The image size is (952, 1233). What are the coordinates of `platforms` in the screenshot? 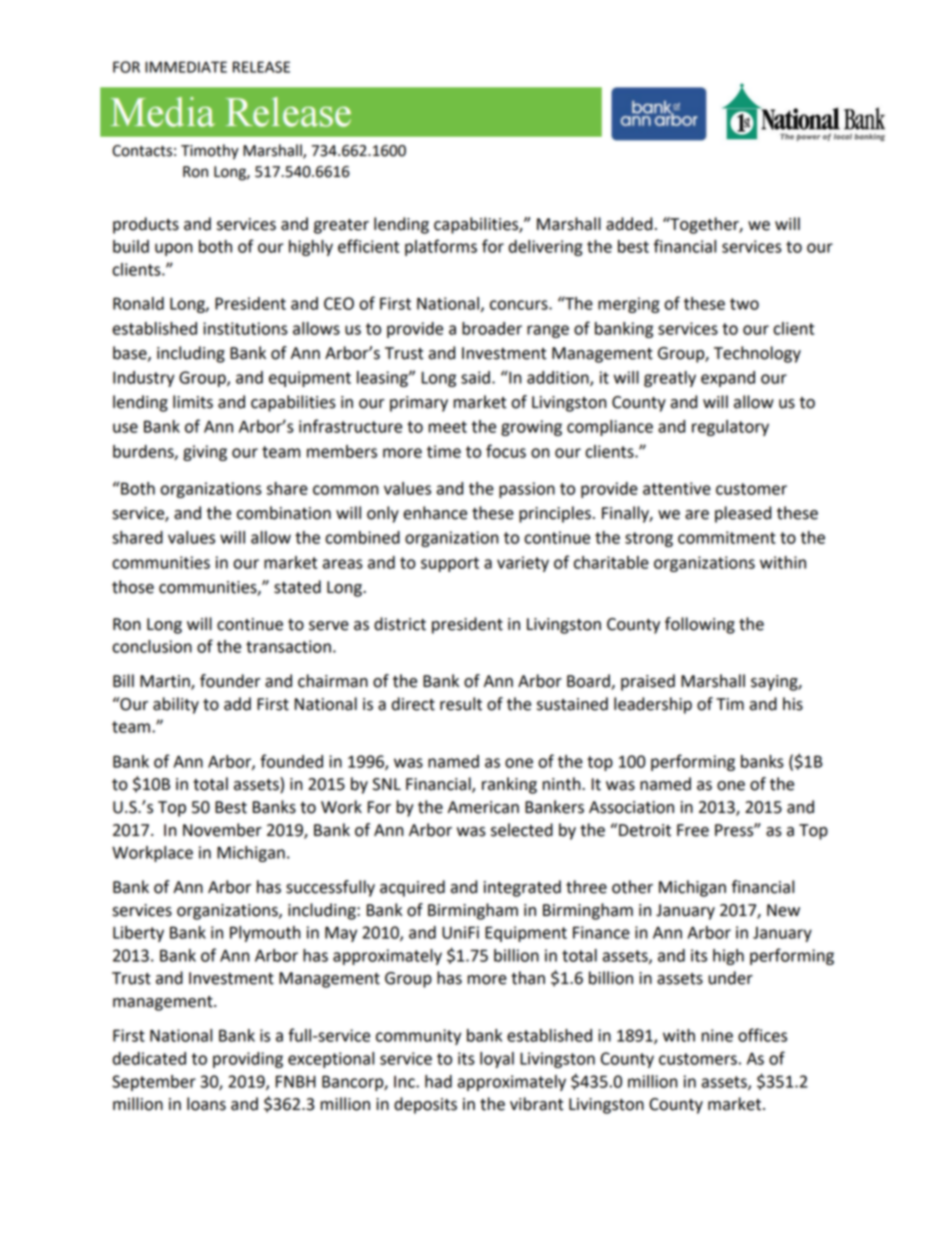 It's located at (441, 247).
